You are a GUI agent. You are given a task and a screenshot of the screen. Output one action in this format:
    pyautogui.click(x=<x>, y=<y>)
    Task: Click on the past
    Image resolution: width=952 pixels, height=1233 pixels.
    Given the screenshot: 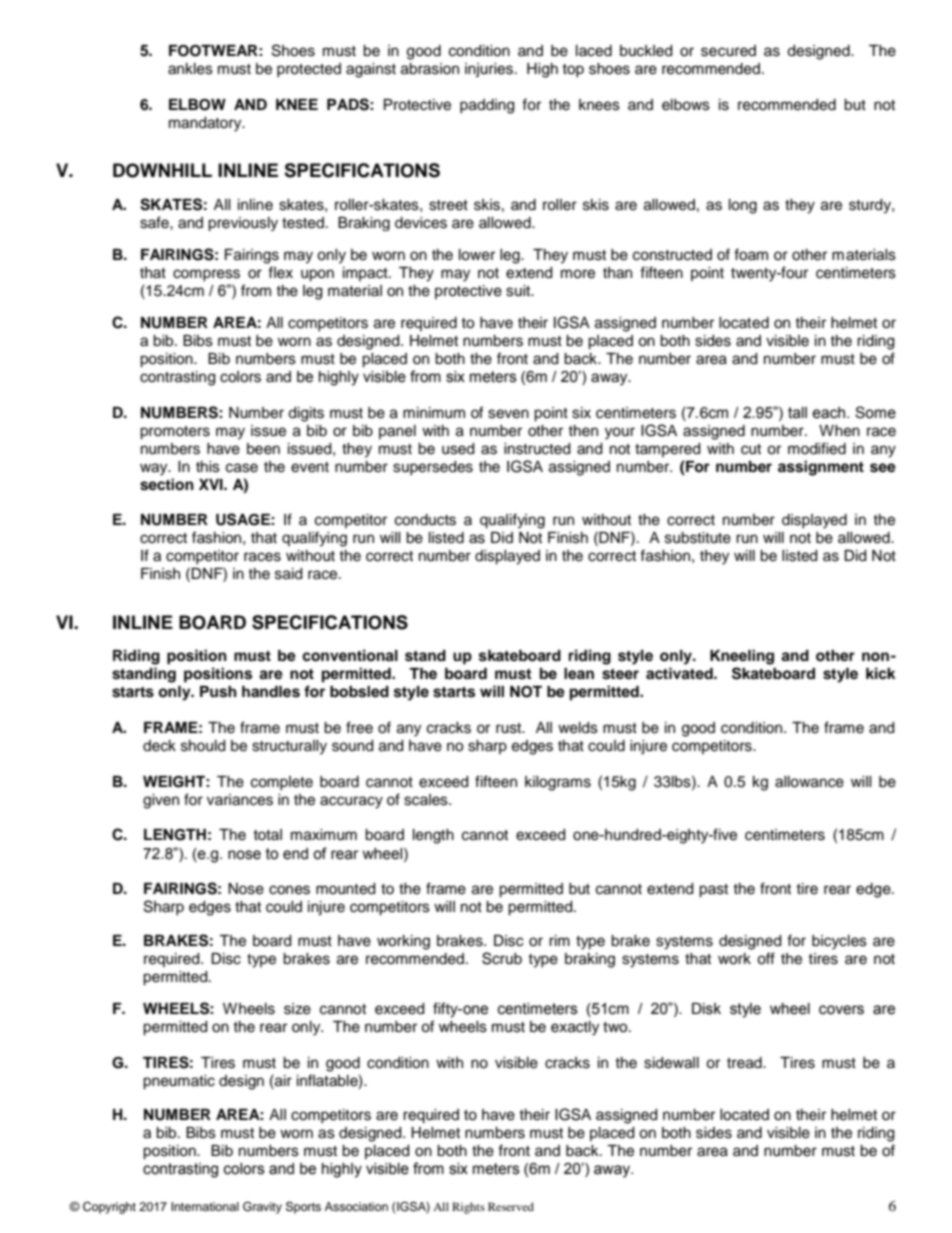 What is the action you would take?
    pyautogui.click(x=713, y=891)
